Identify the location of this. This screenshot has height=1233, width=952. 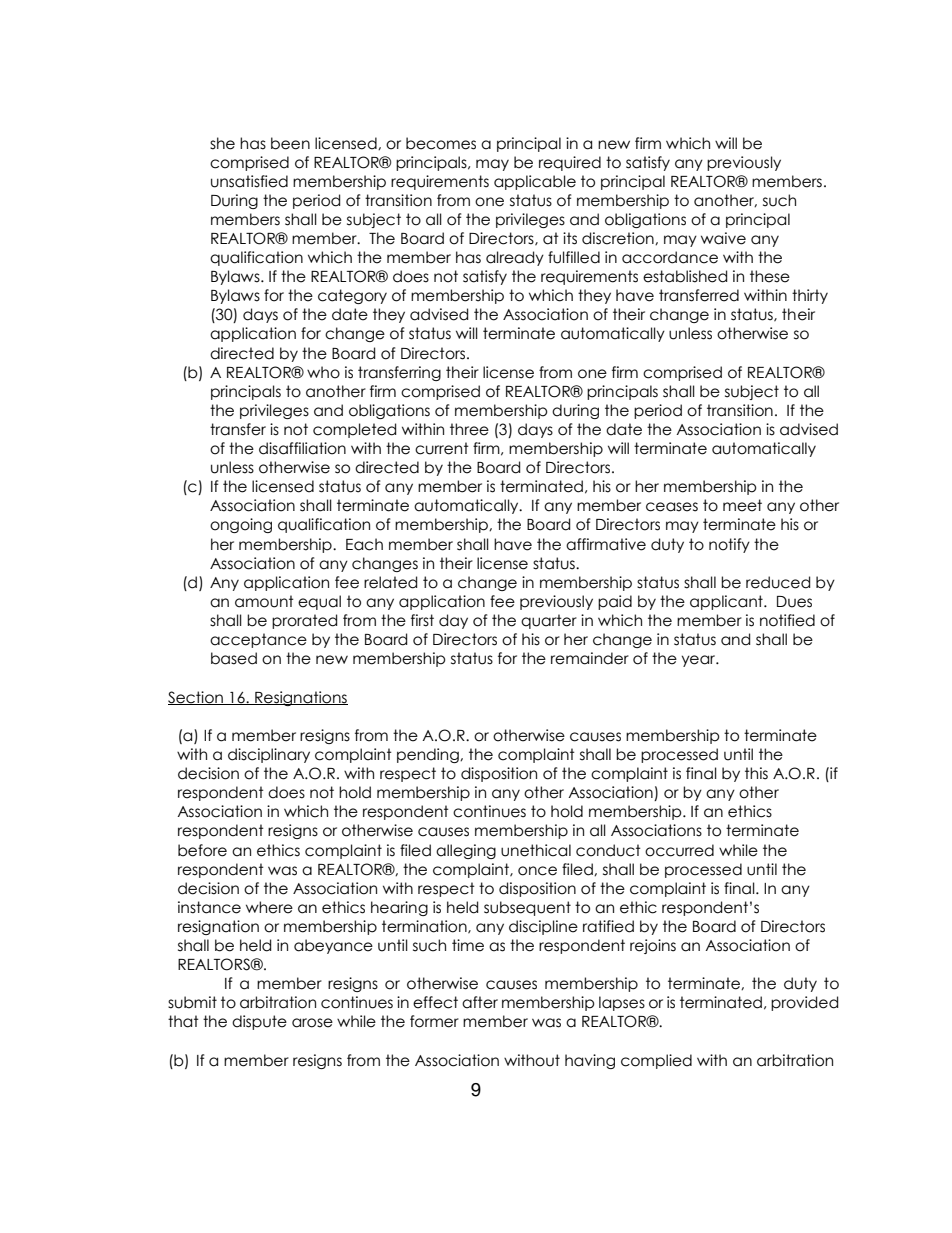
(756, 773).
